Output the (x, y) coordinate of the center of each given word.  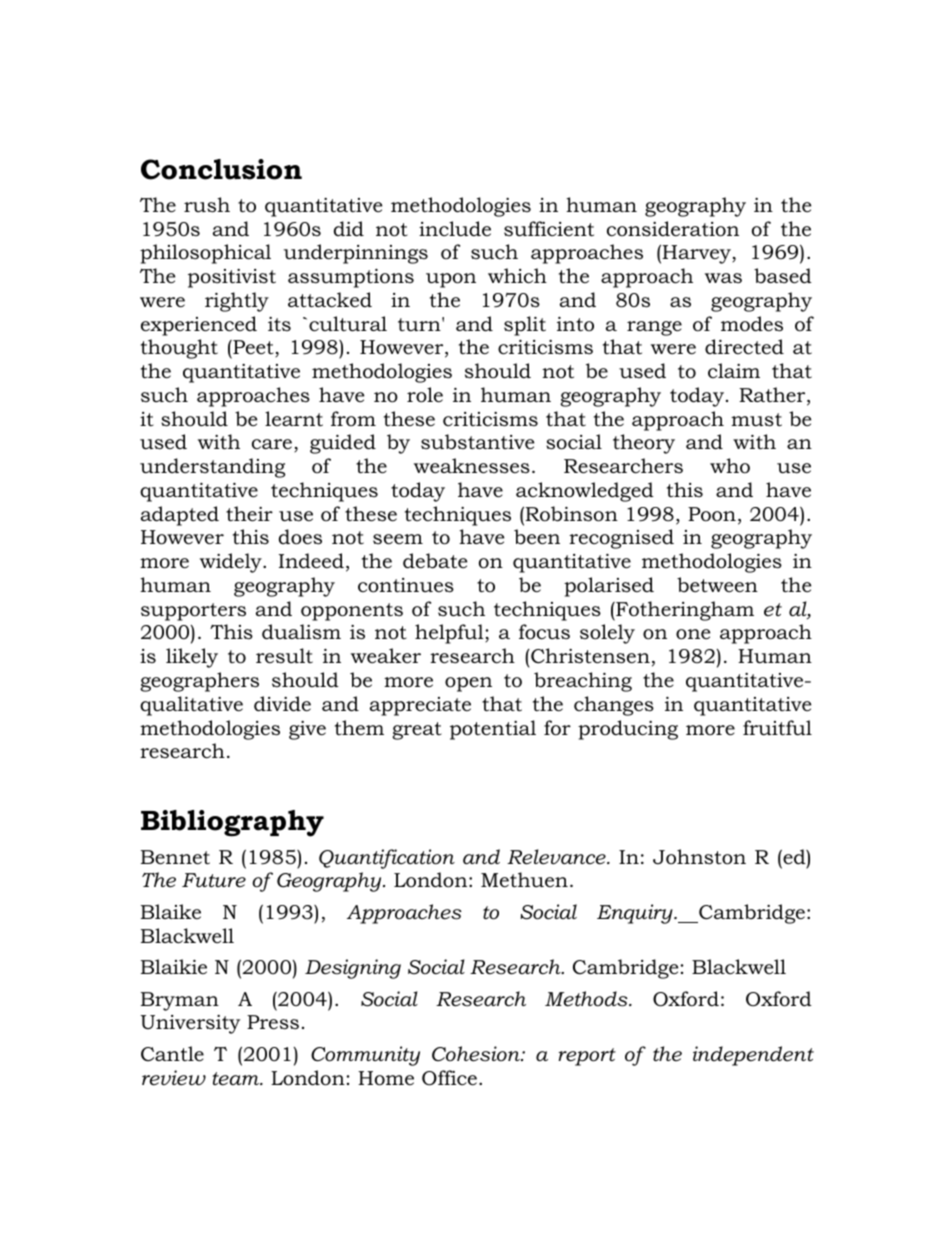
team (237, 1079)
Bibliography (232, 823)
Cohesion (477, 1054)
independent (753, 1056)
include (455, 229)
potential (493, 730)
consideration (673, 229)
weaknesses (472, 466)
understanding (212, 468)
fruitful (777, 728)
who (730, 466)
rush (207, 205)
